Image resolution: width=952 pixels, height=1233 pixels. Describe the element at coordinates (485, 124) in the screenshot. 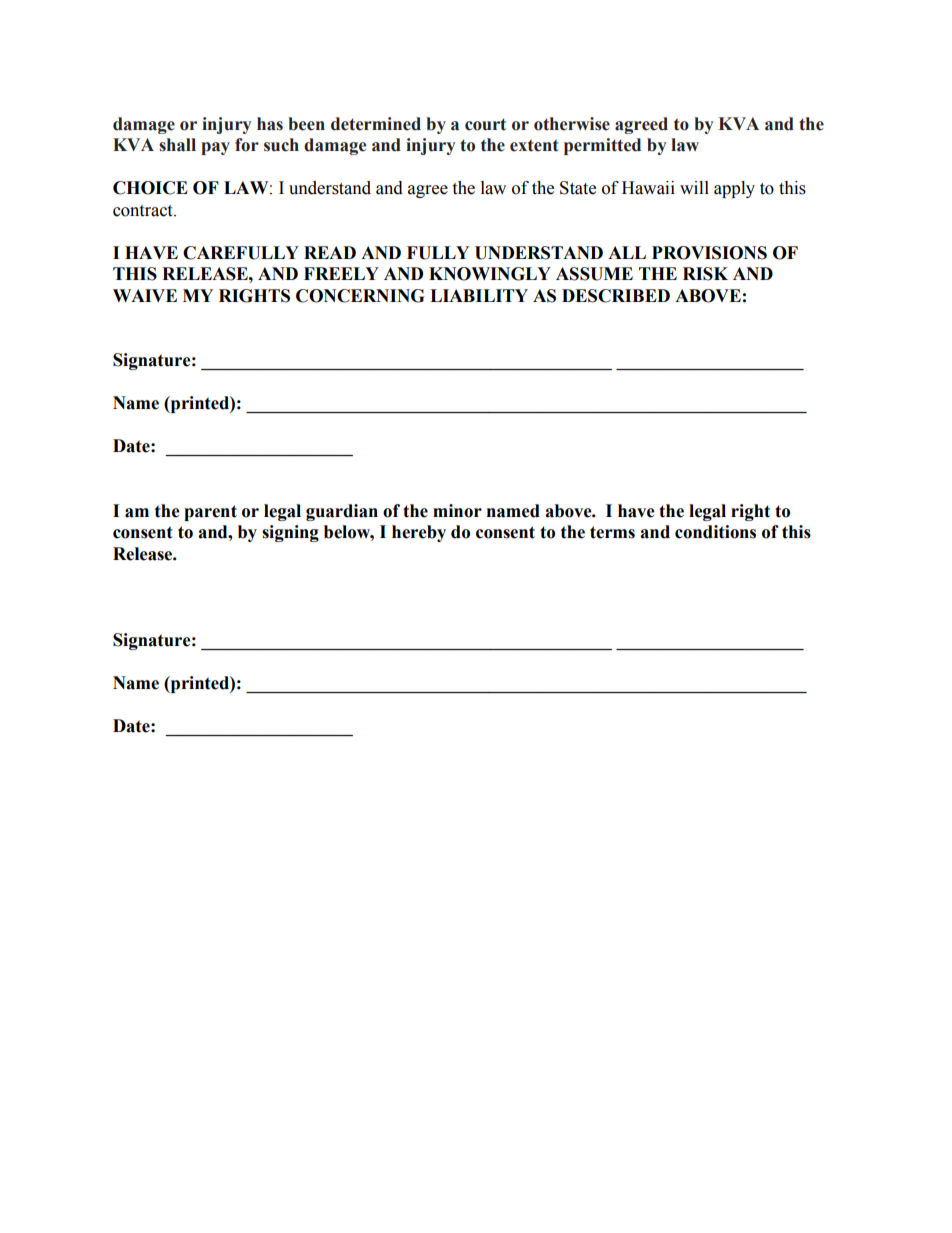

I see `court` at that location.
